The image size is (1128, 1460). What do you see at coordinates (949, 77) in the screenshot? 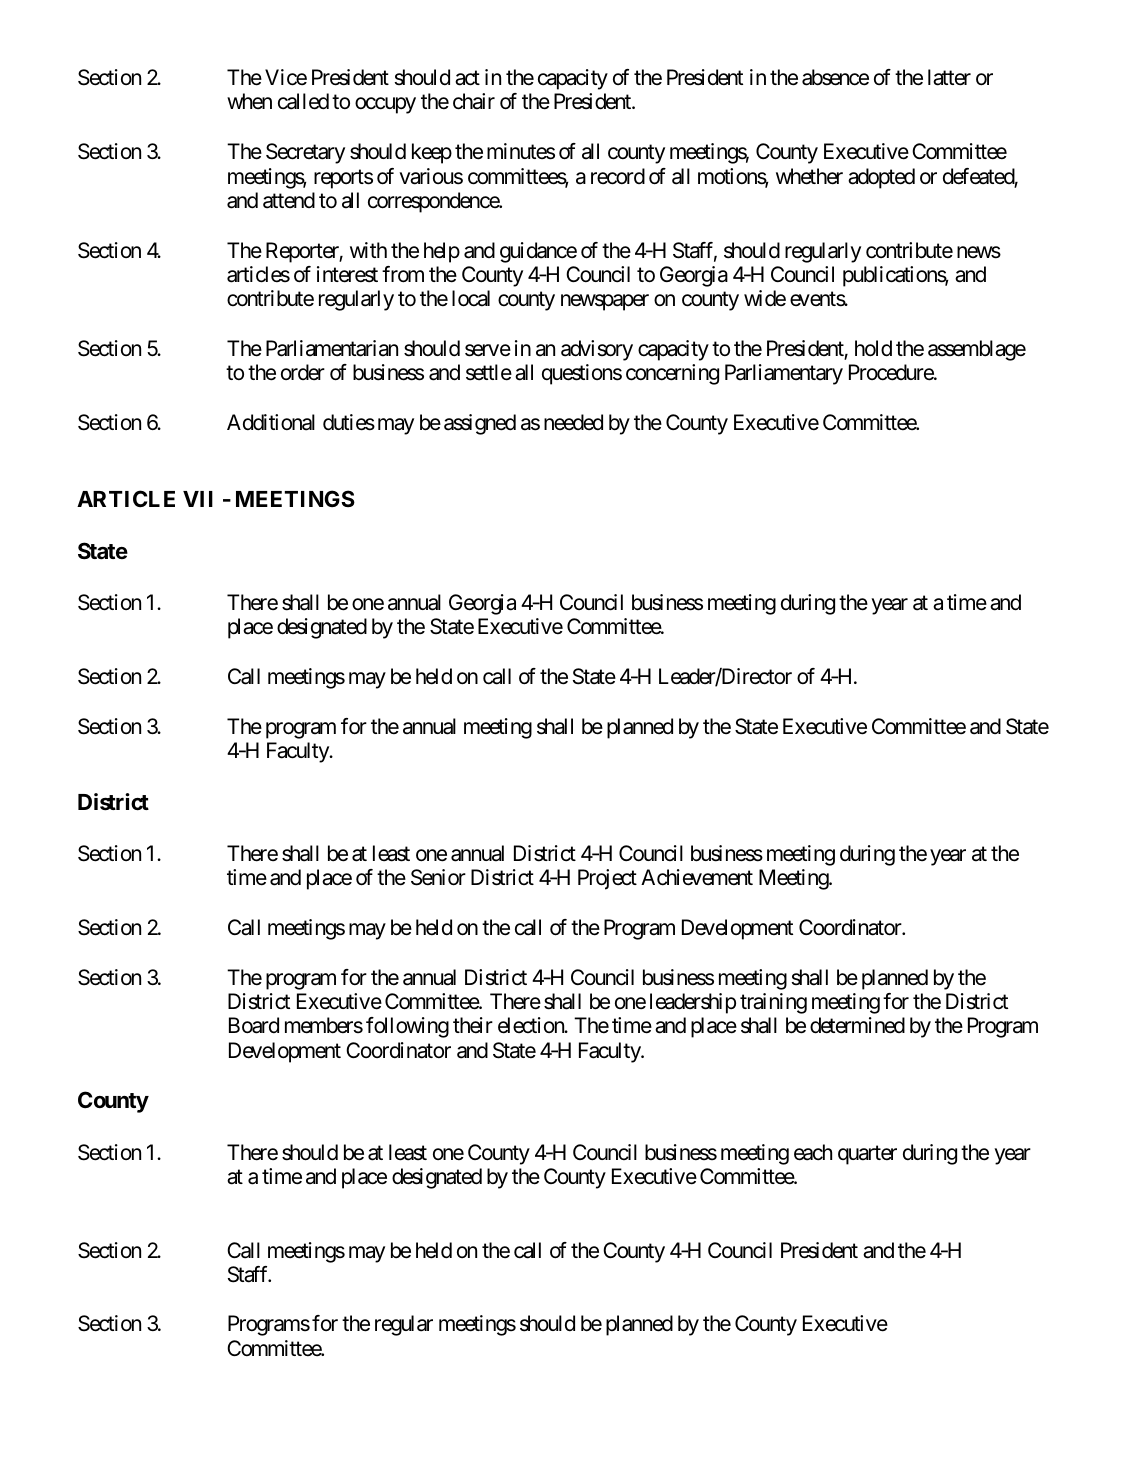
I see `latter` at bounding box center [949, 77].
